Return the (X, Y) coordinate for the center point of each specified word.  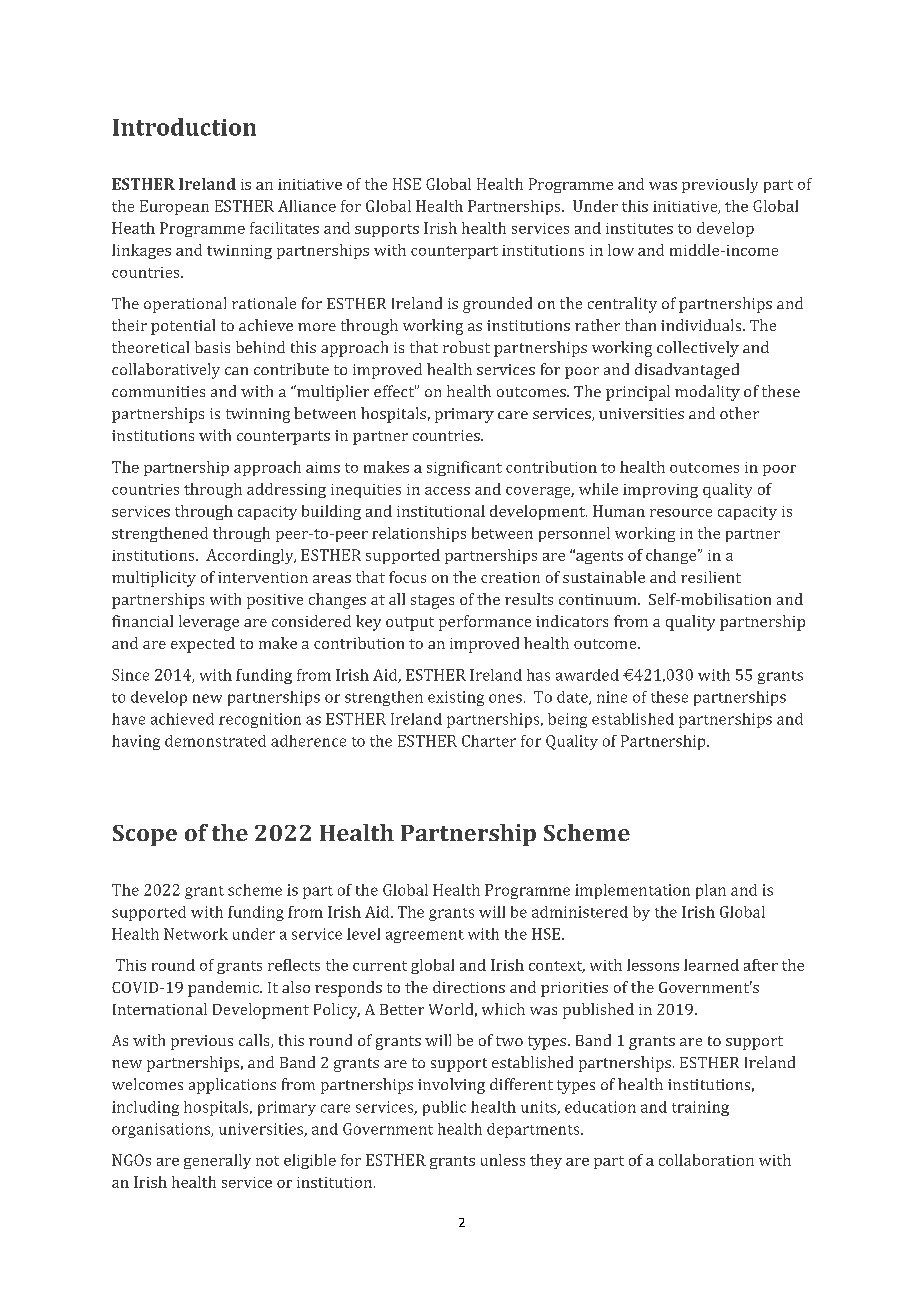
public (444, 1108)
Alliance (307, 206)
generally (217, 1161)
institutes (639, 228)
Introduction (184, 127)
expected (203, 645)
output (410, 624)
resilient (711, 577)
